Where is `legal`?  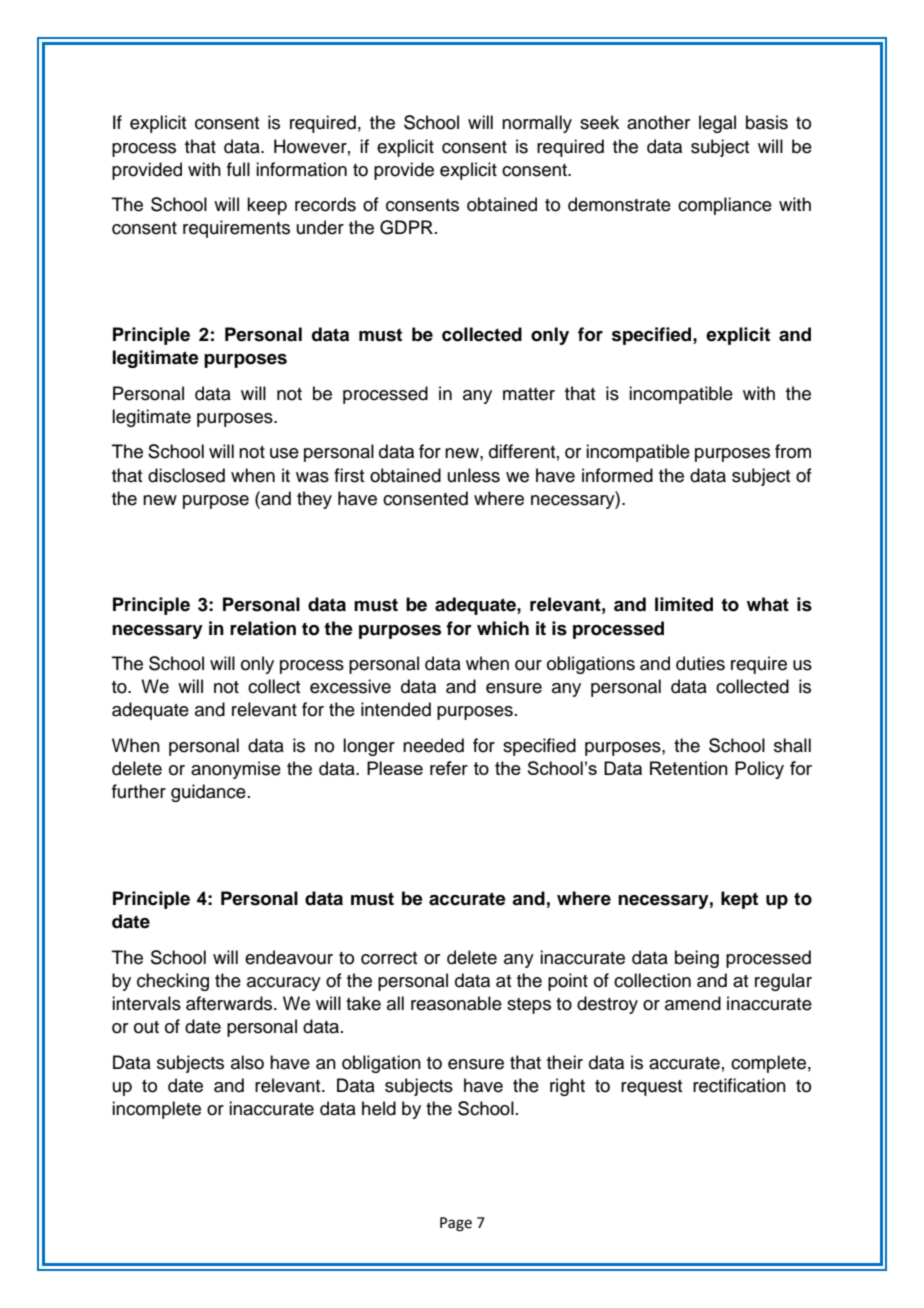 legal is located at coordinates (717, 124).
